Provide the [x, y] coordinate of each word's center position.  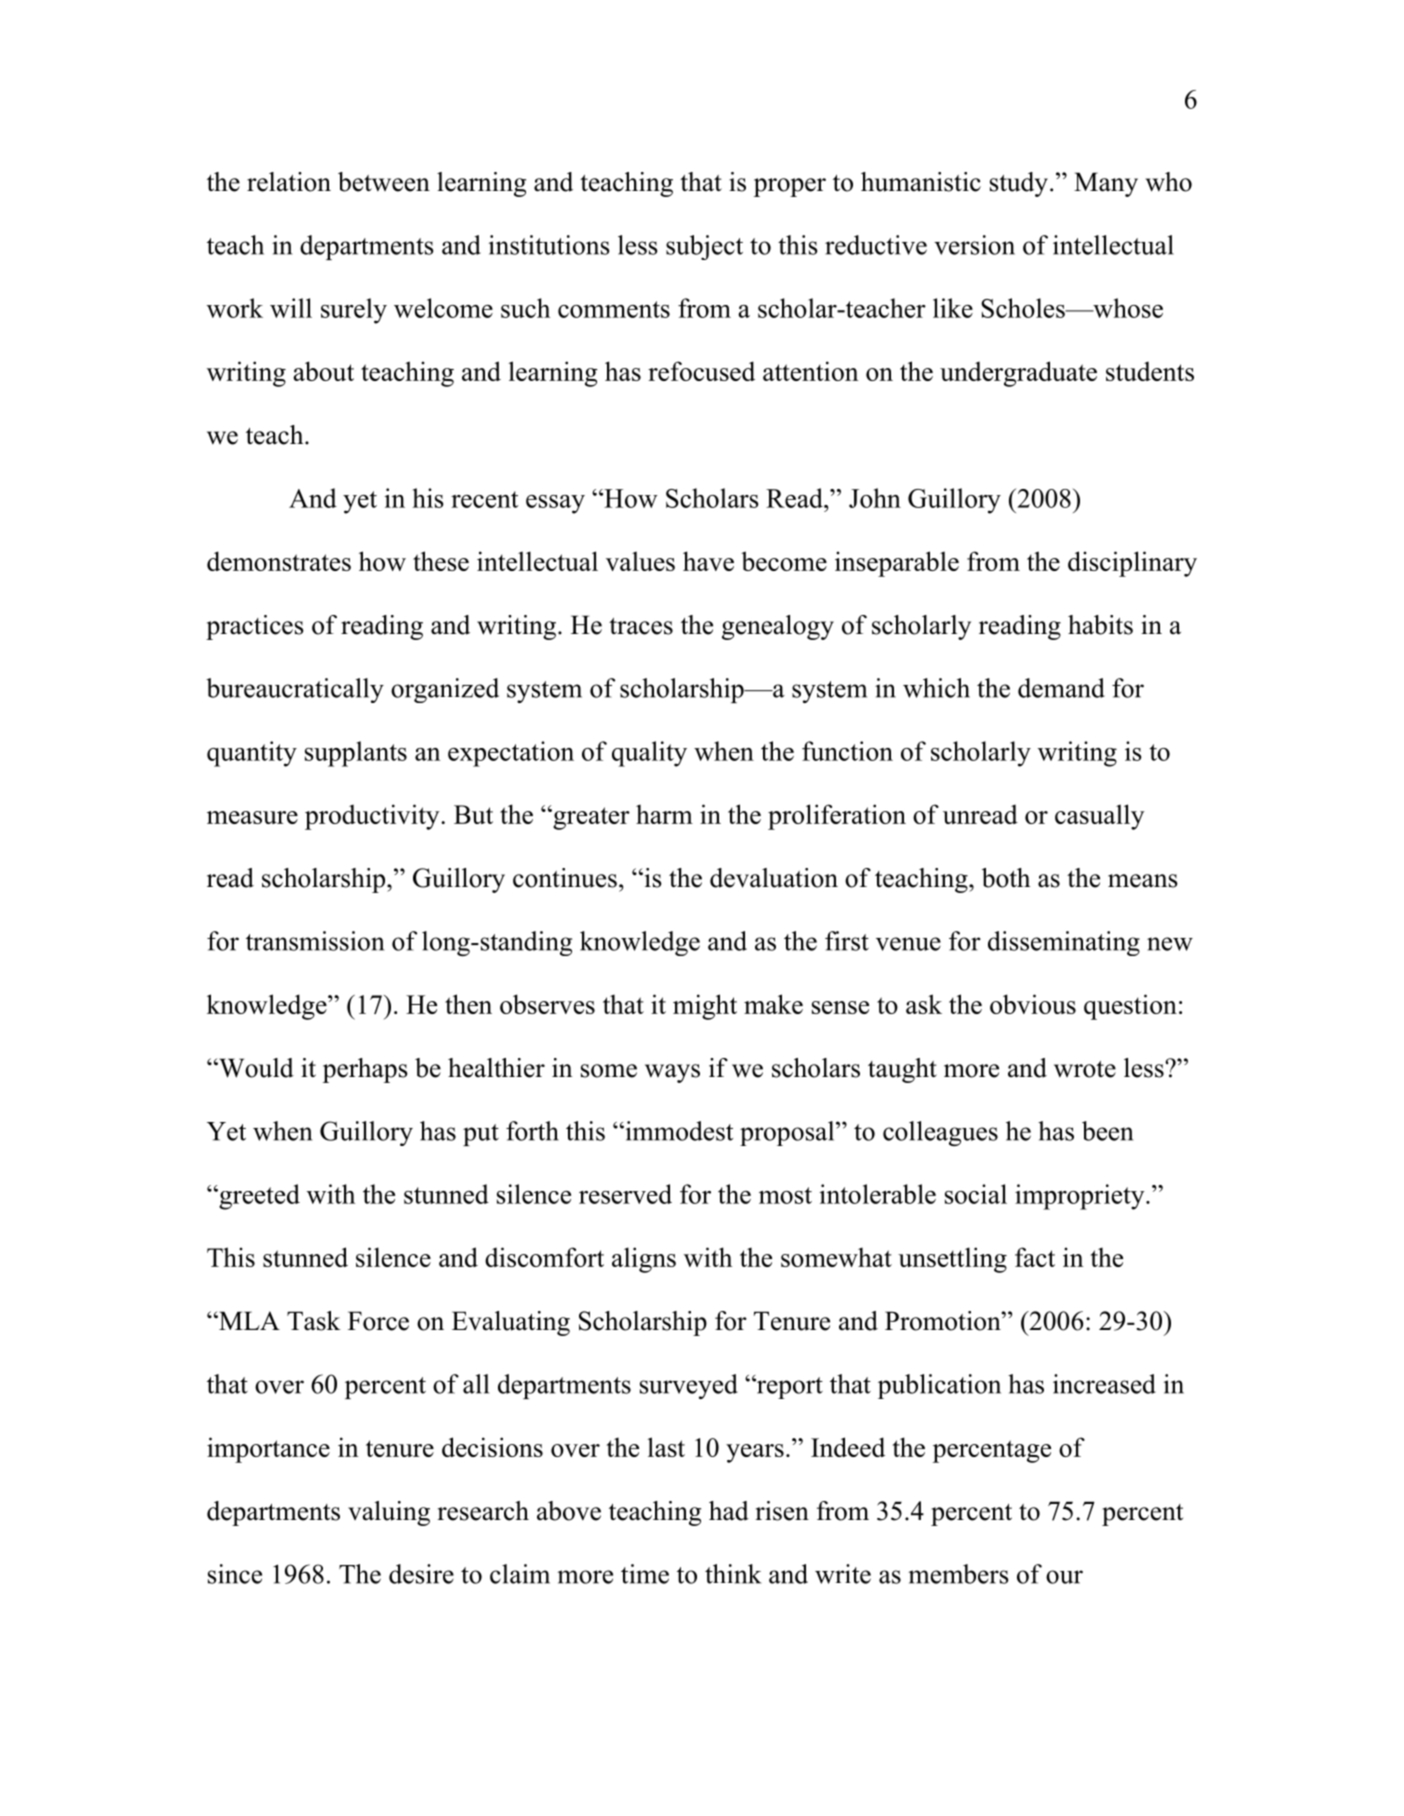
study [1019, 184]
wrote [1085, 1069]
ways [672, 1073]
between [384, 182]
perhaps [365, 1070]
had [729, 1511]
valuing [389, 1513]
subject [704, 247]
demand [1061, 688]
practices [255, 627]
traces [641, 626]
